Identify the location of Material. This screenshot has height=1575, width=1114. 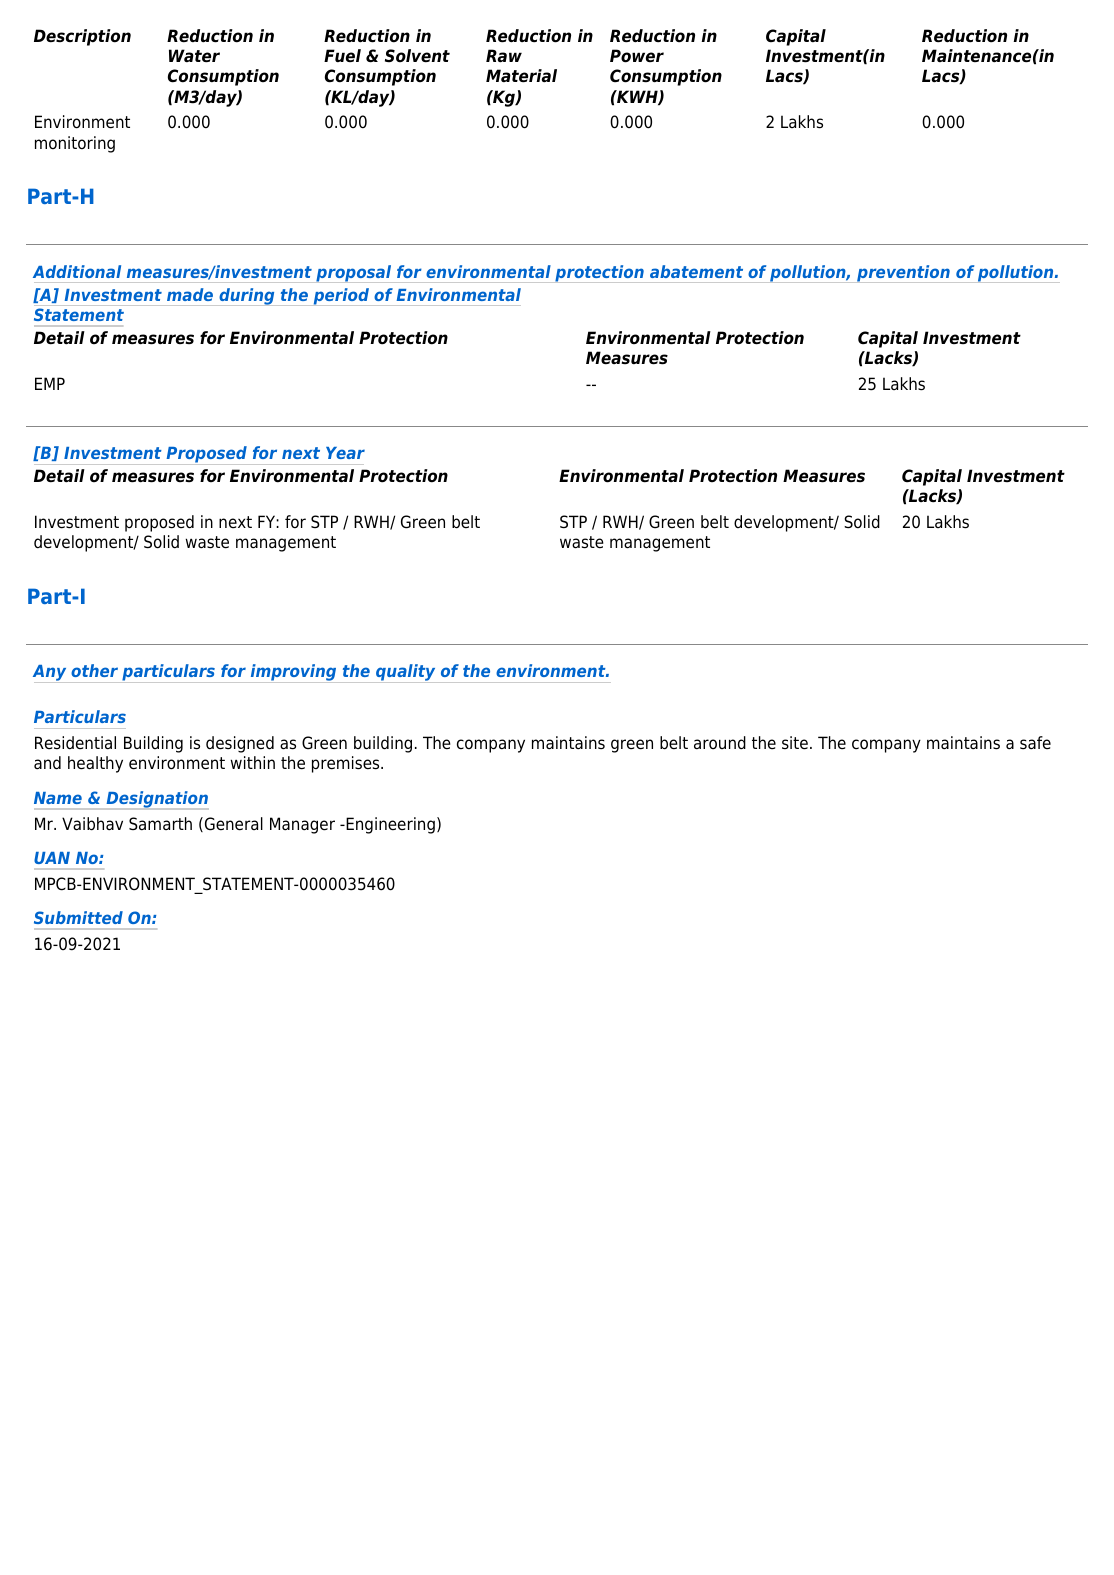
(521, 76).
